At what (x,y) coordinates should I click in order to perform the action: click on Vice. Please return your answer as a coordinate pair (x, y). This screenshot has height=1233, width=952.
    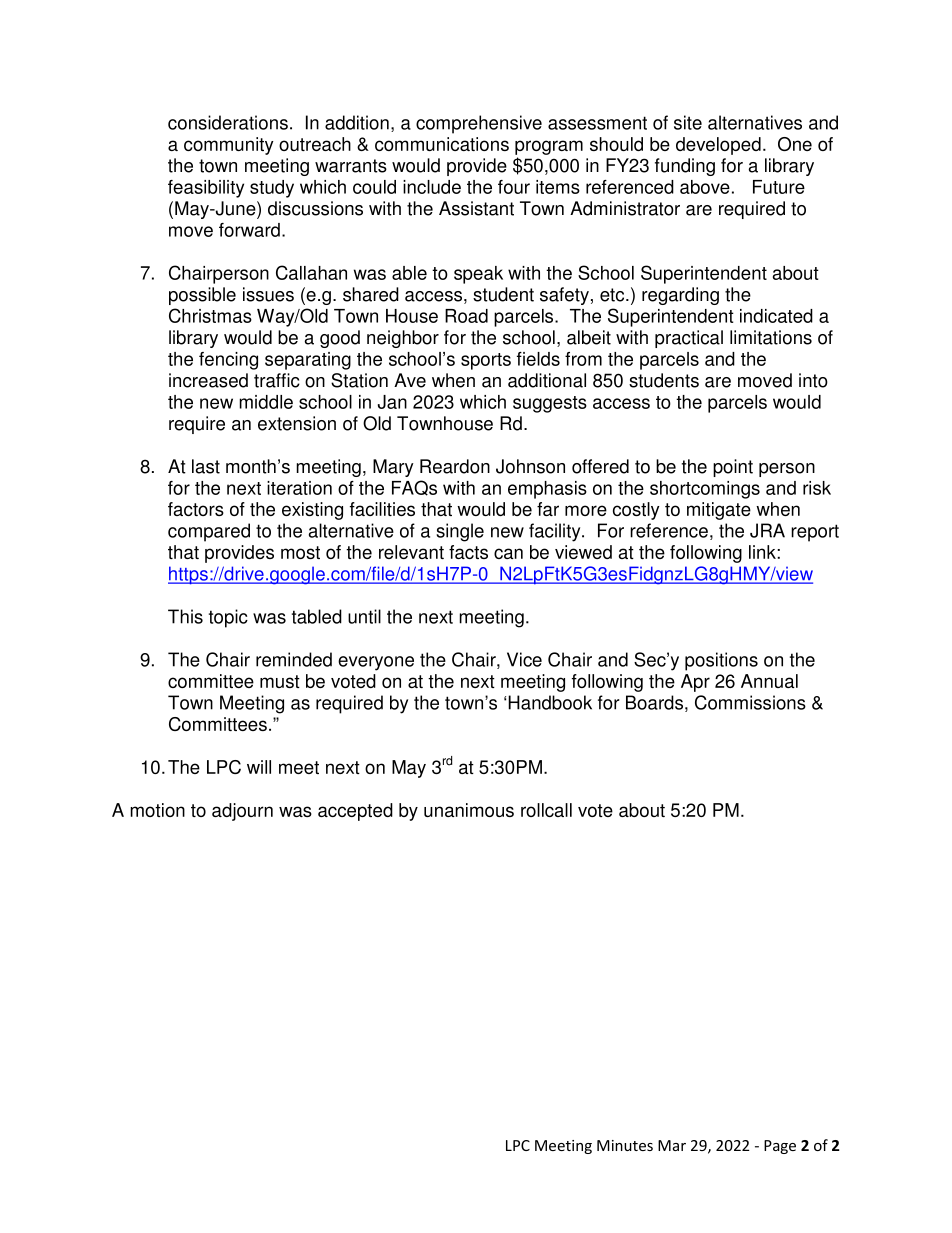
    Looking at the image, I should click on (524, 659).
